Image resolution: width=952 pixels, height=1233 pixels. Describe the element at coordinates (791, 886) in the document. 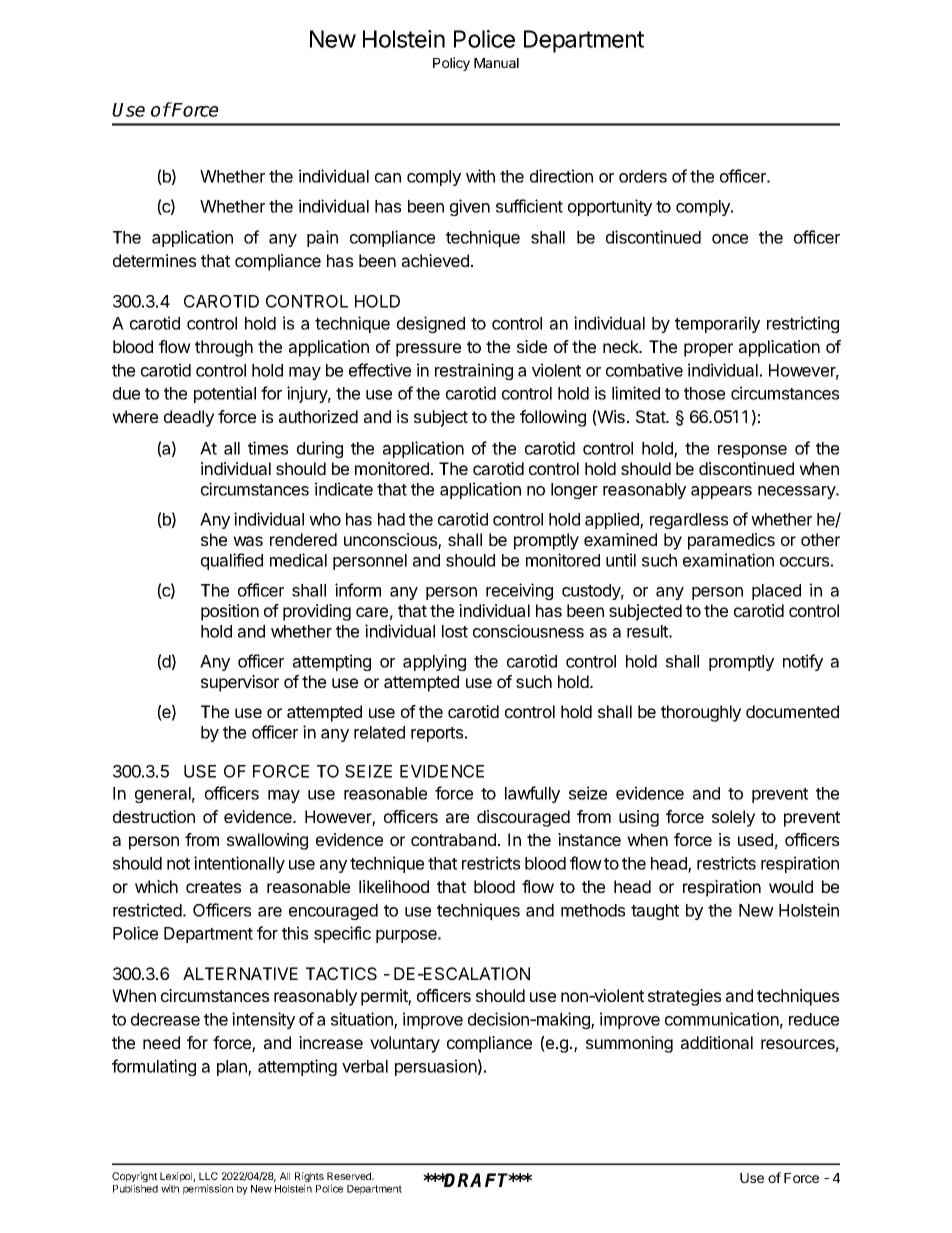

I see `would` at that location.
